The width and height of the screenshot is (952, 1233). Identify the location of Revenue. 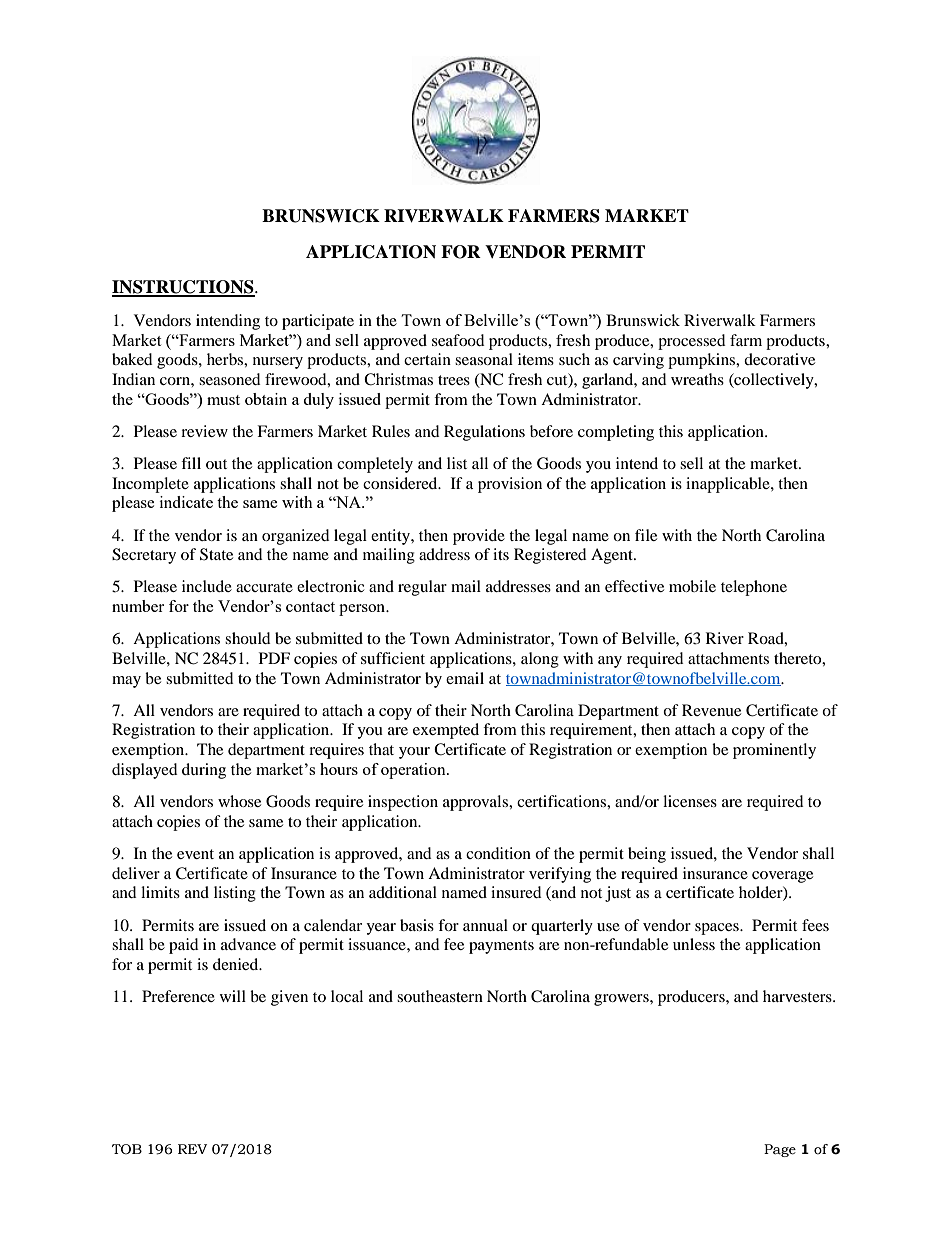
(711, 710).
